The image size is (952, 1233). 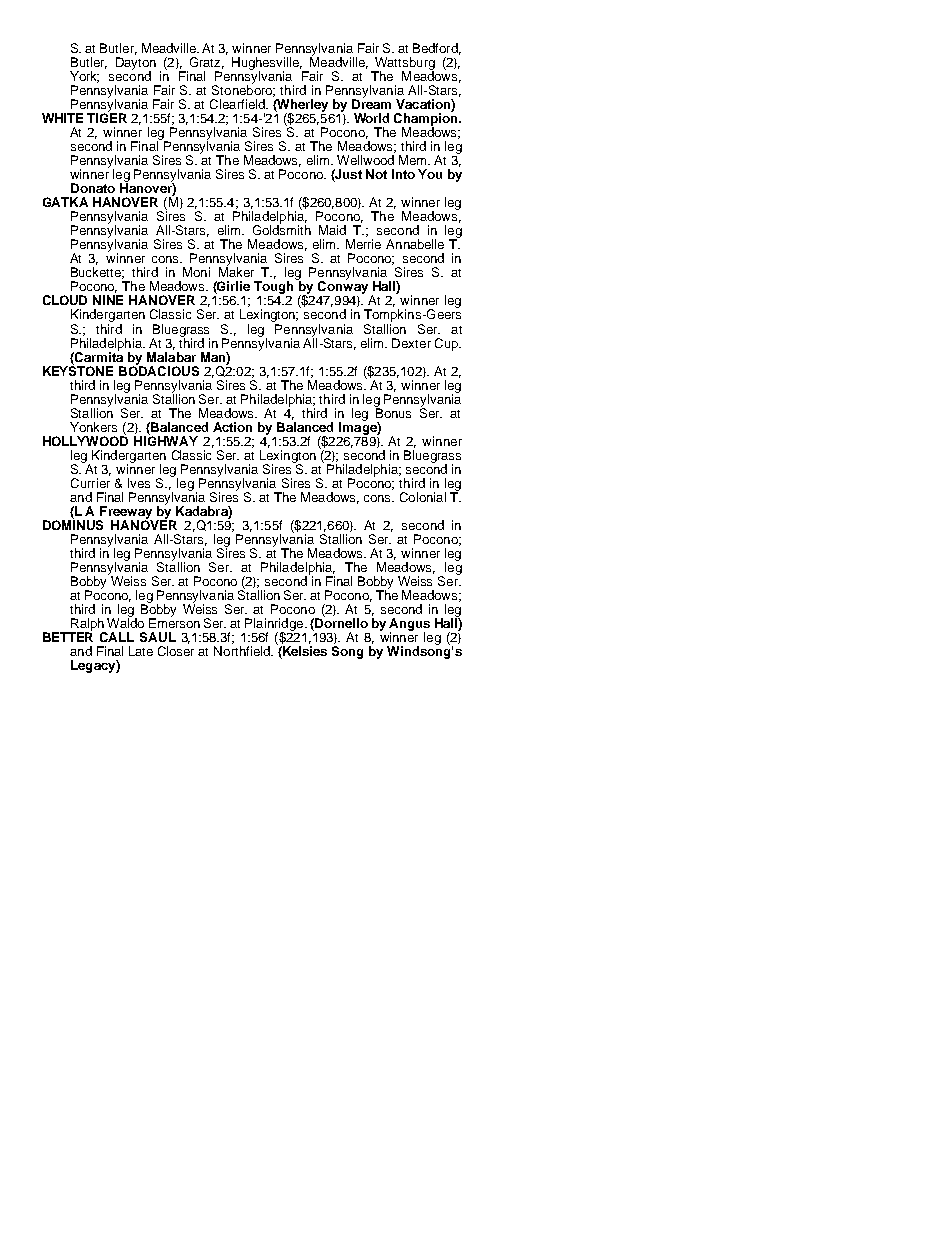 What do you see at coordinates (117, 637) in the image?
I see `CALL` at bounding box center [117, 637].
